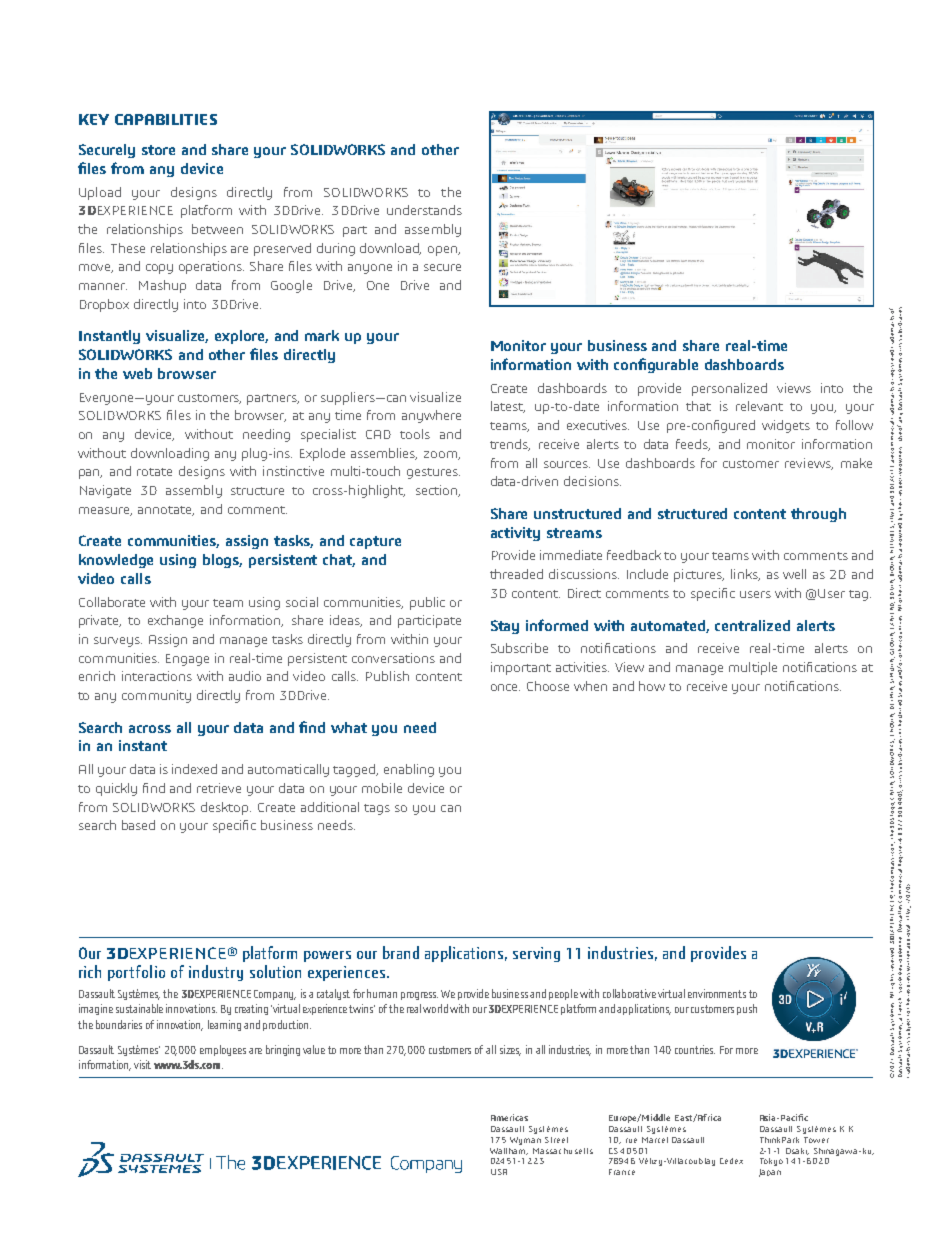 The width and height of the screenshot is (952, 1233). Describe the element at coordinates (158, 150) in the screenshot. I see `store` at that location.
